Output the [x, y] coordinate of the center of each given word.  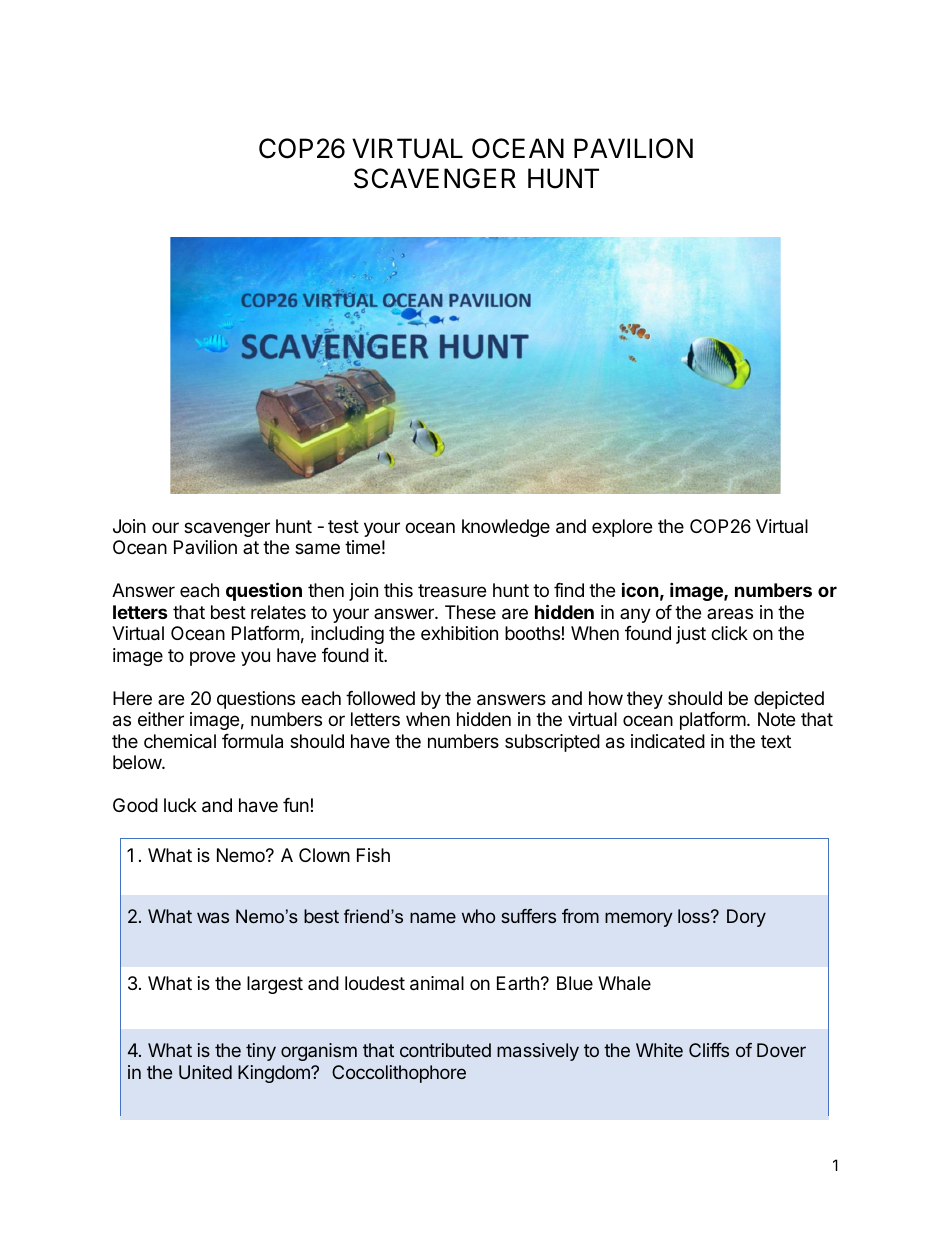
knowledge [506, 528]
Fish [373, 855]
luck [180, 805]
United [205, 1072]
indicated [668, 741]
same [317, 548]
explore [622, 528]
